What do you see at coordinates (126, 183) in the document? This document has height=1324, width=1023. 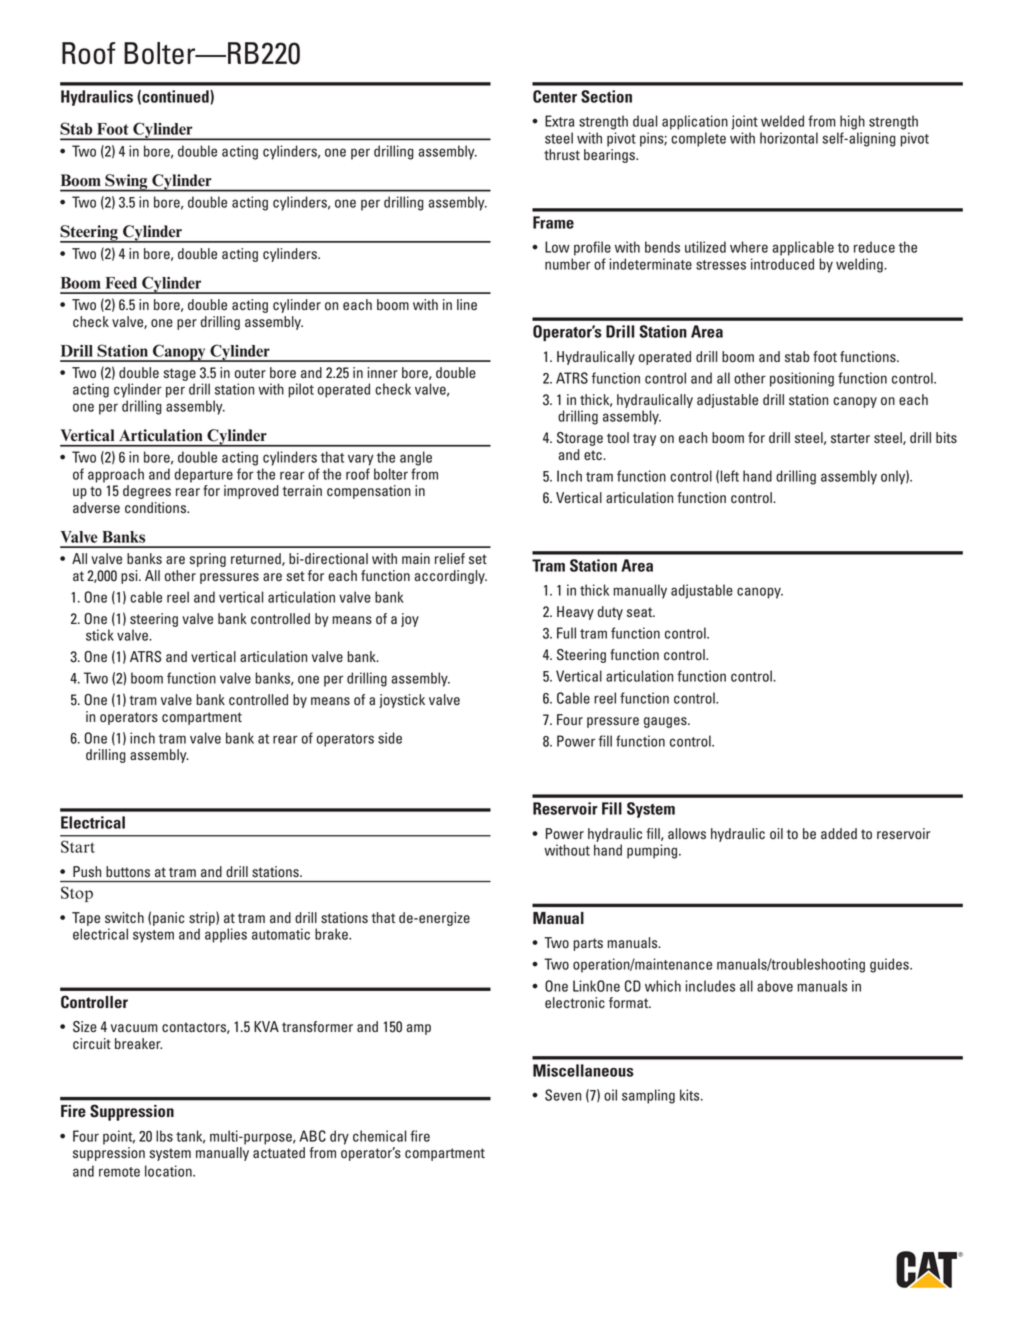 I see `Swing` at bounding box center [126, 183].
